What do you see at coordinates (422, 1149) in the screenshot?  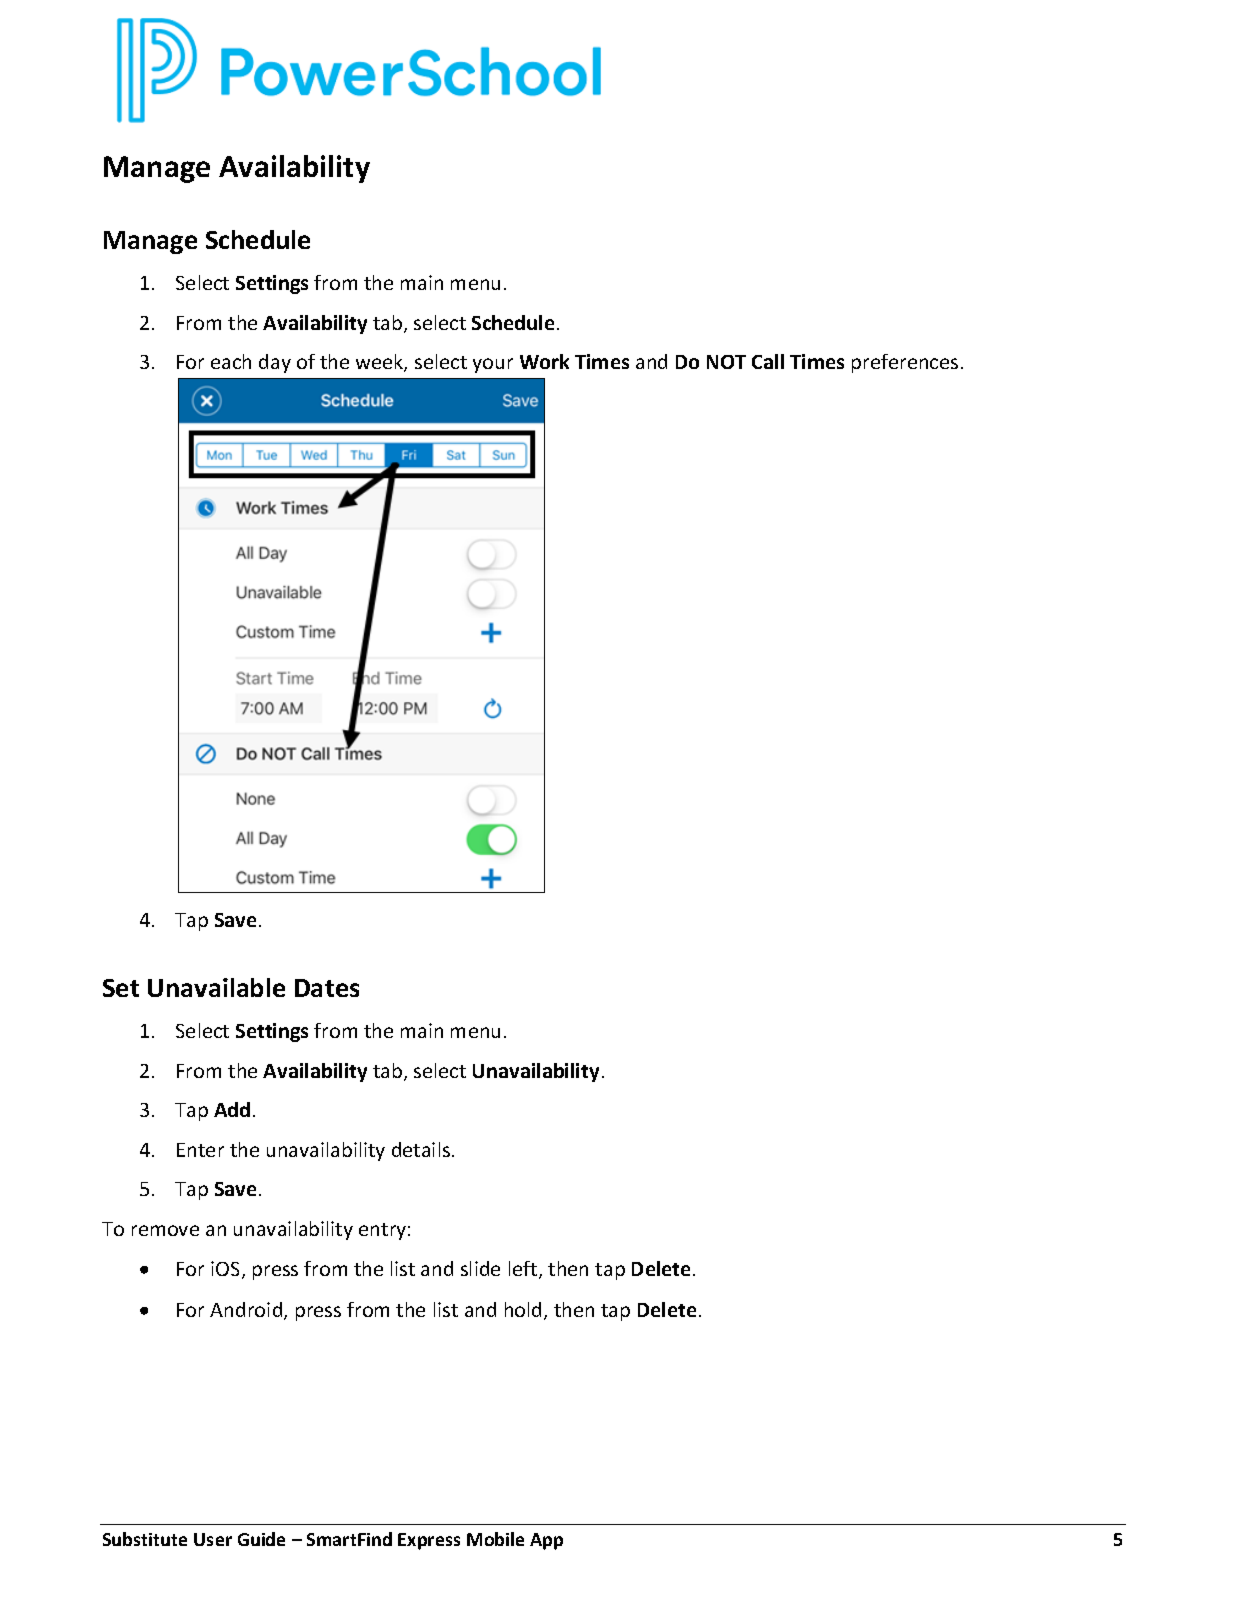 I see `details` at bounding box center [422, 1149].
